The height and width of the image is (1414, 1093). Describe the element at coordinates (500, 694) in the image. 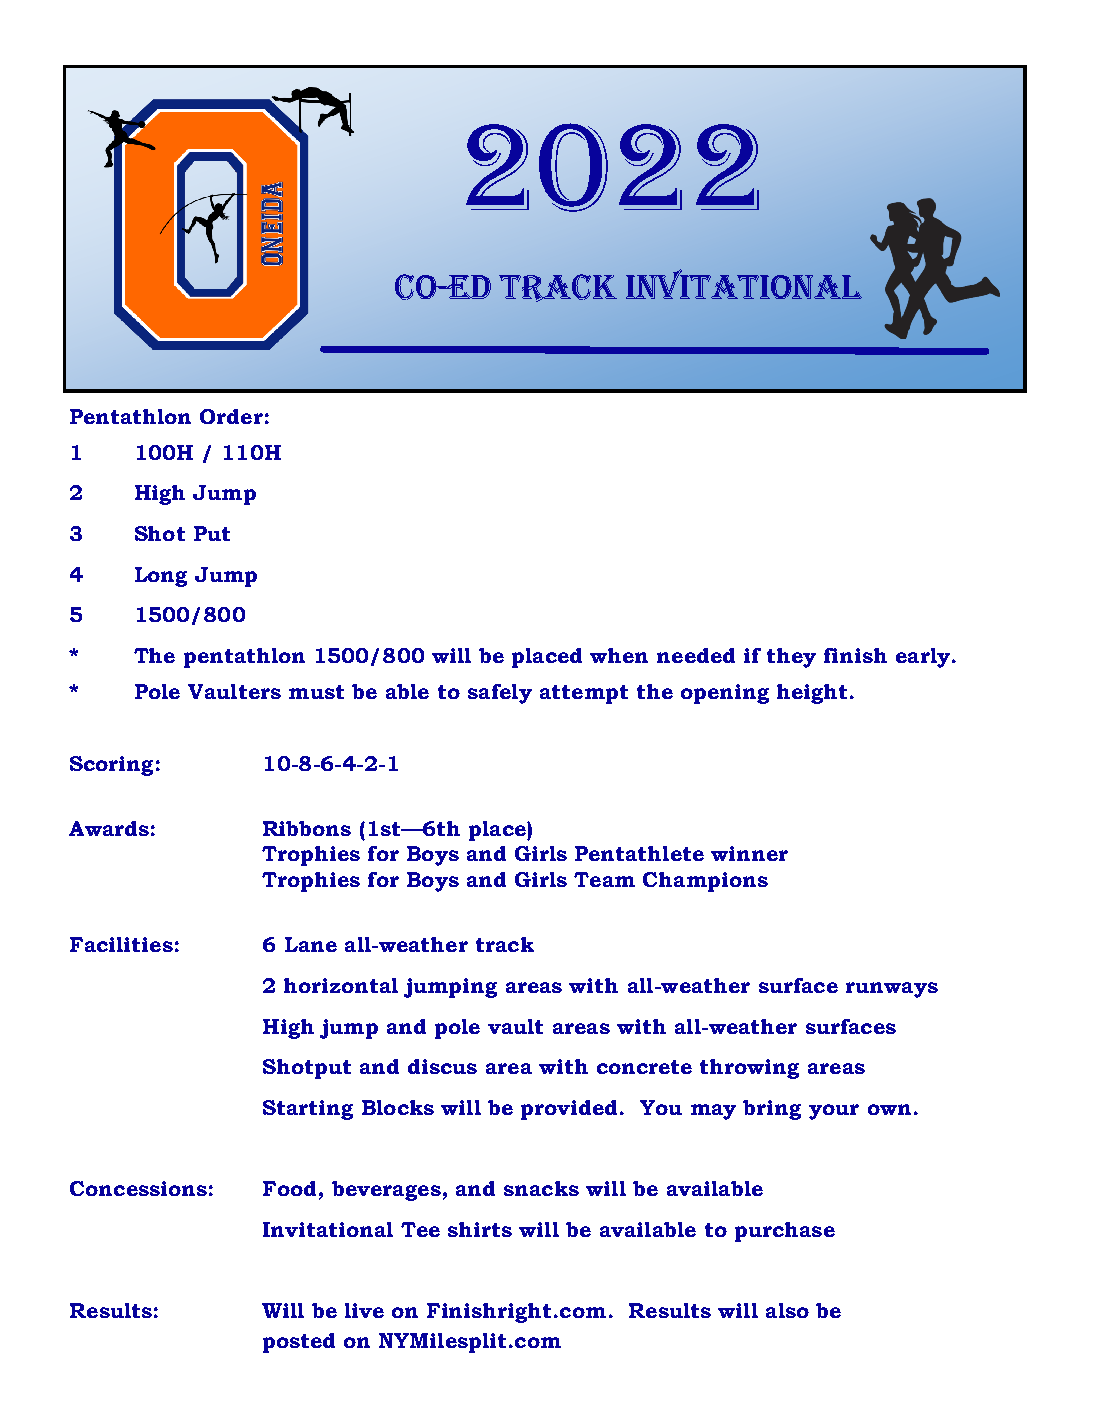

I see `safely` at that location.
